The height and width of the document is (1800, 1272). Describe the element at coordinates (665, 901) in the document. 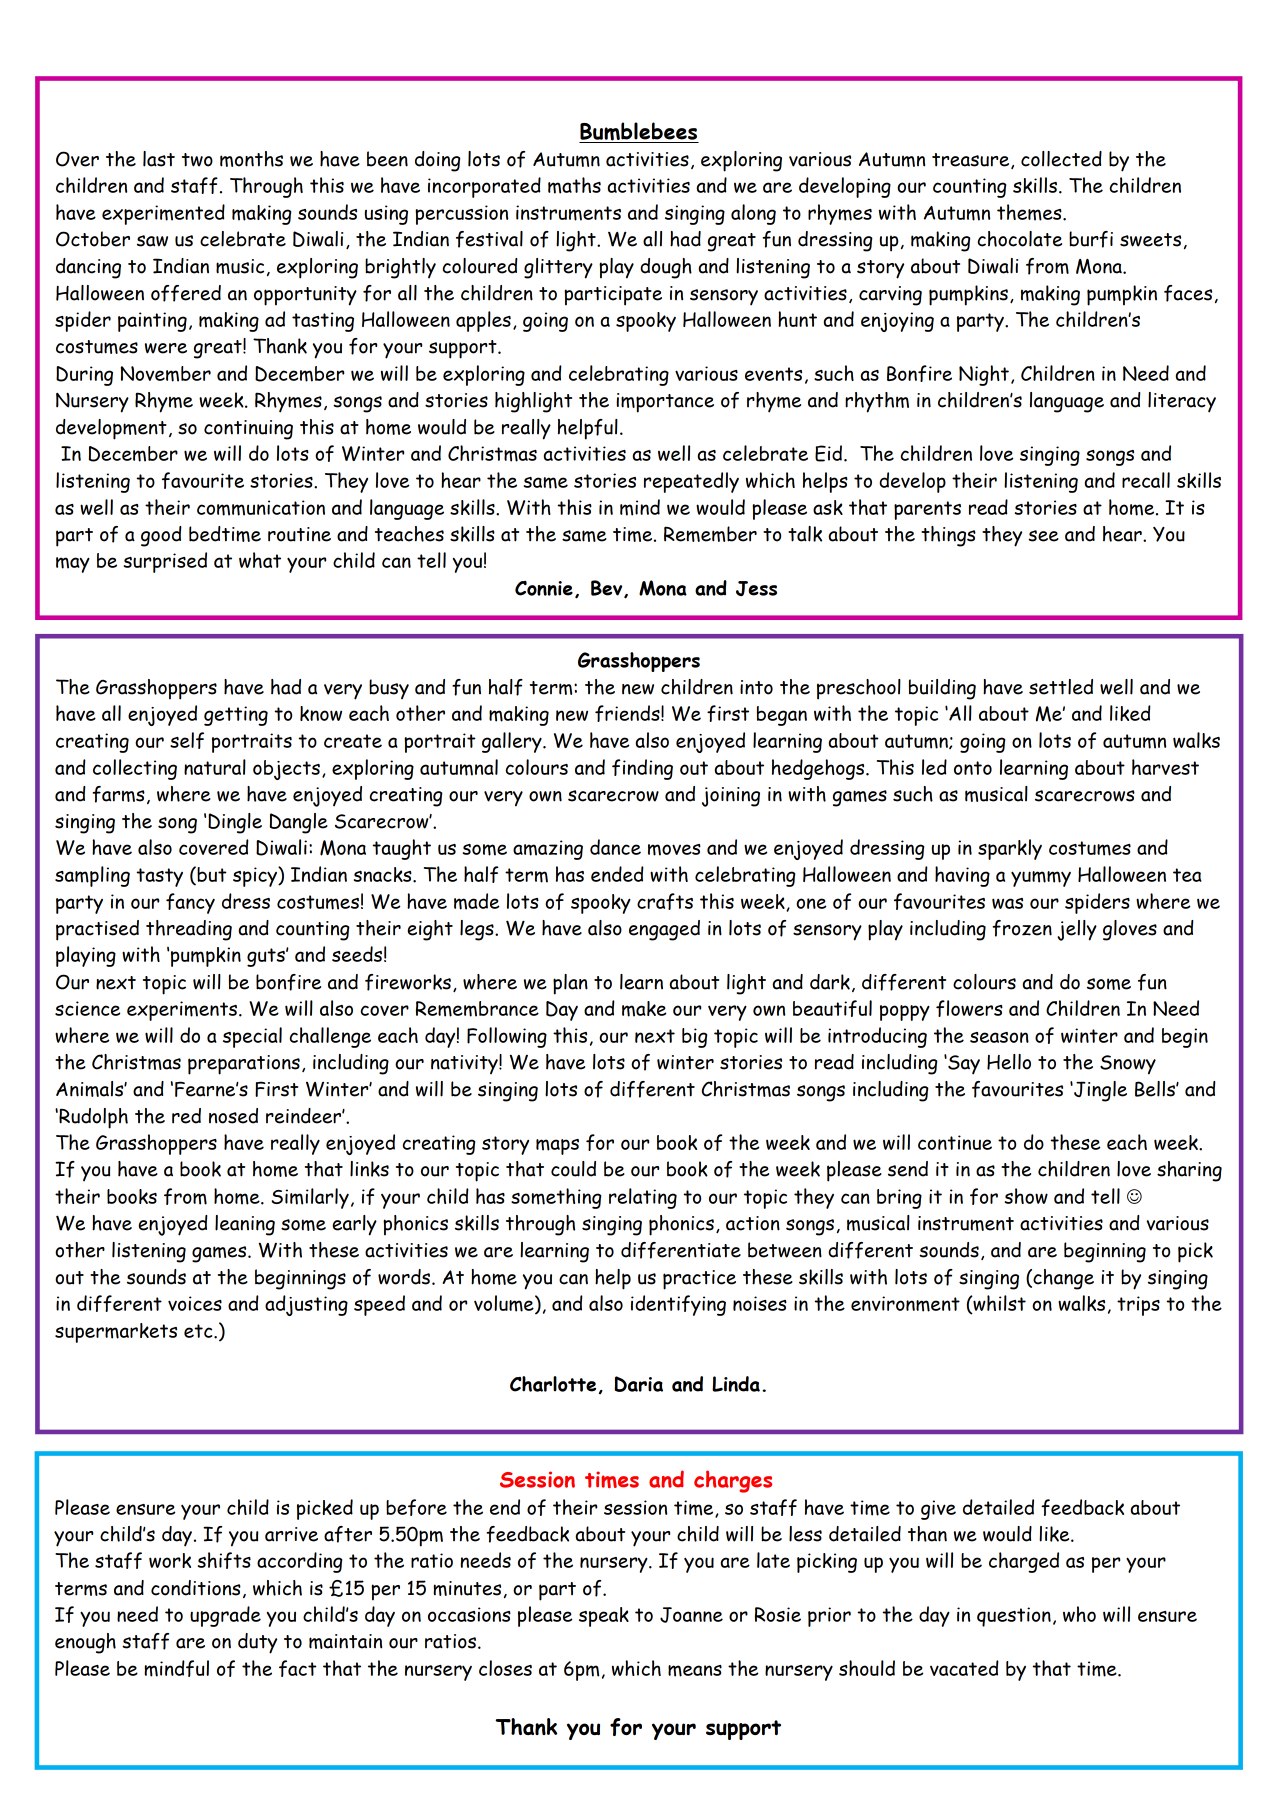

I see `crafts` at that location.
